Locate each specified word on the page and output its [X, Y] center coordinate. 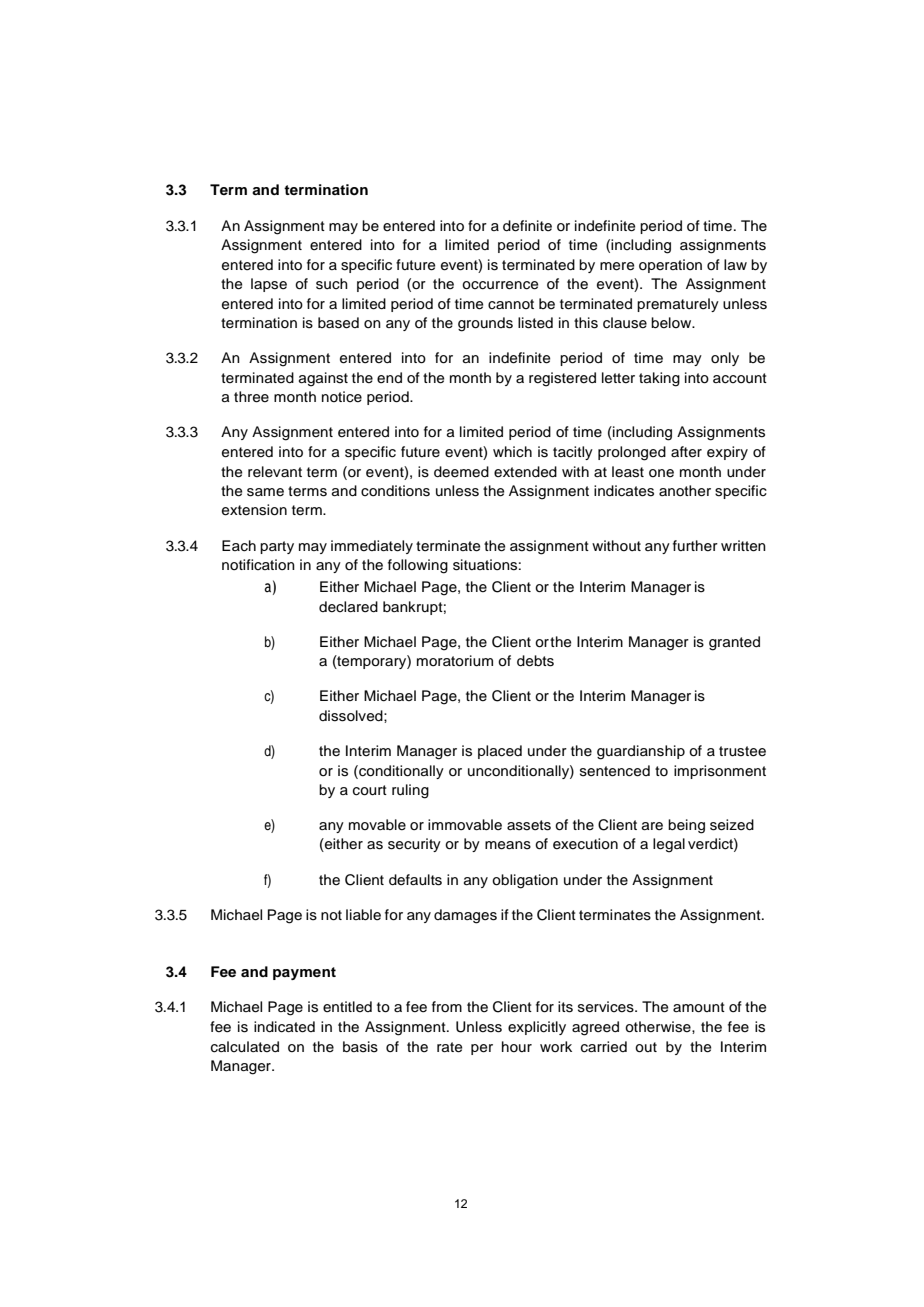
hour [517, 1046]
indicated [284, 1027]
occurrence [500, 285]
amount [699, 1007]
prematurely [678, 305]
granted [734, 643]
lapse [269, 285]
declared [348, 607]
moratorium [455, 661]
